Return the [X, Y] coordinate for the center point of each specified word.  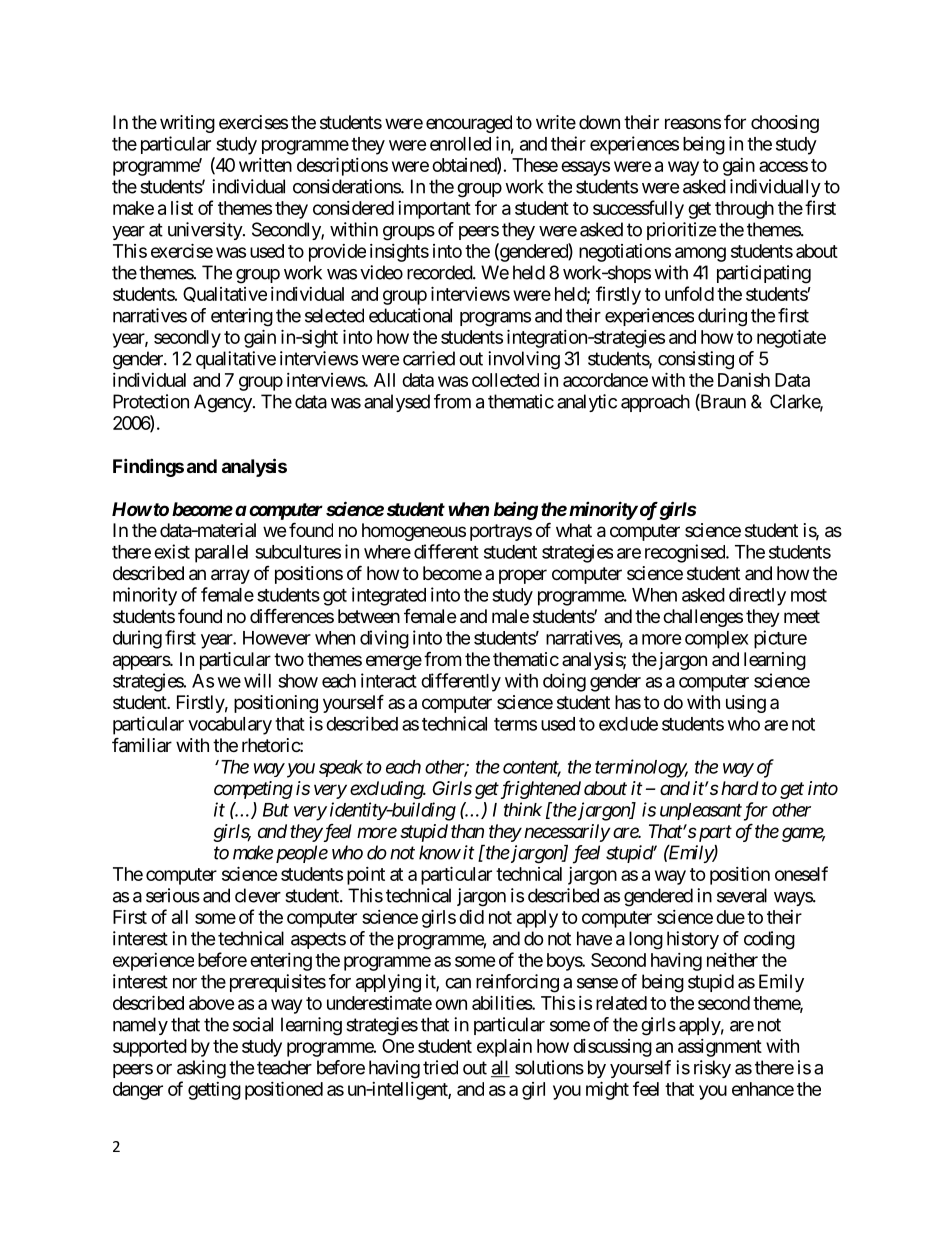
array [230, 576]
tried [440, 1067]
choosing [785, 124]
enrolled [460, 144]
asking [201, 1069]
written [265, 165]
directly [757, 596]
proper [523, 576]
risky [712, 1069]
